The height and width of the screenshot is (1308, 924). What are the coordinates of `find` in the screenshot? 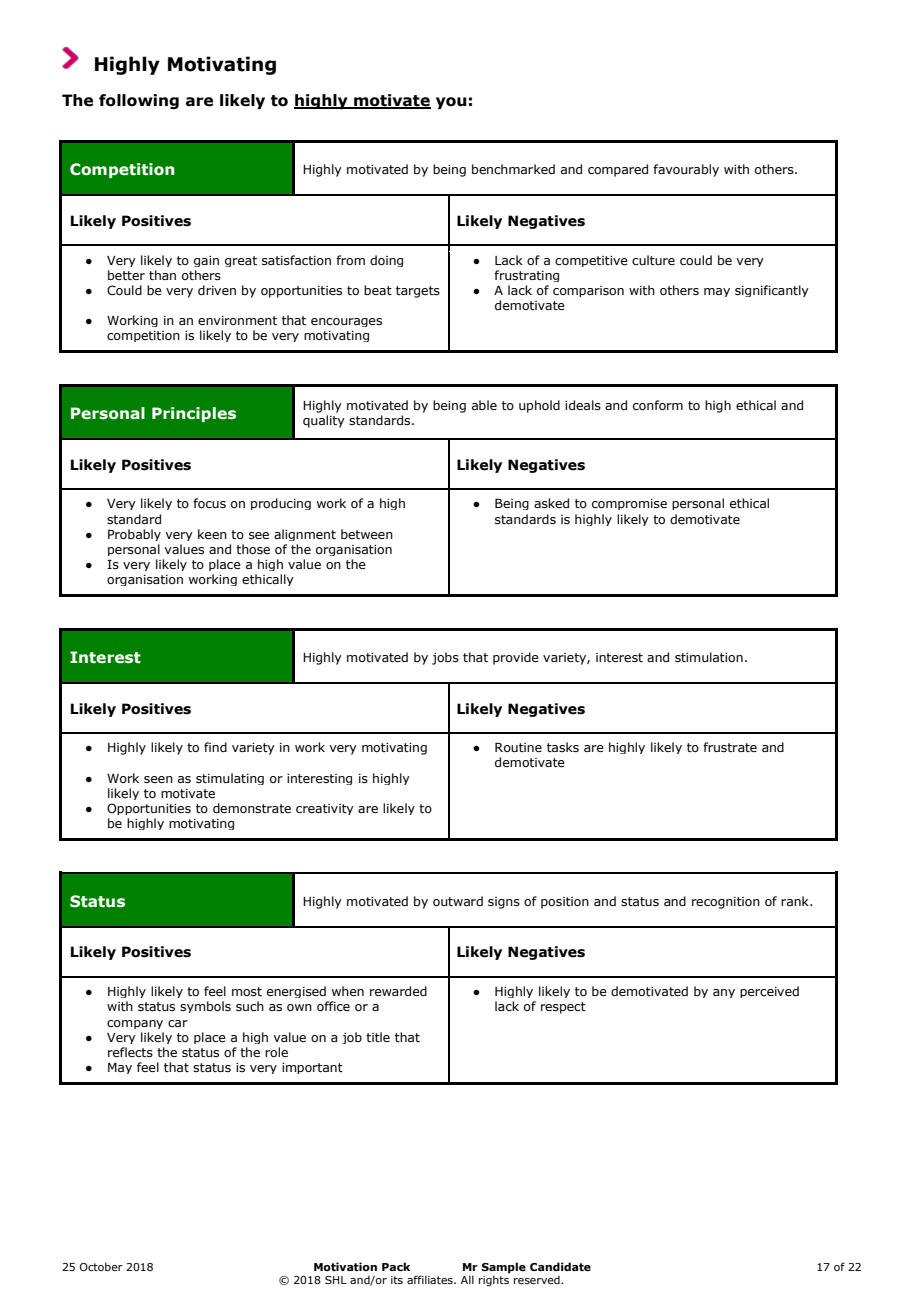 It's located at (215, 747).
